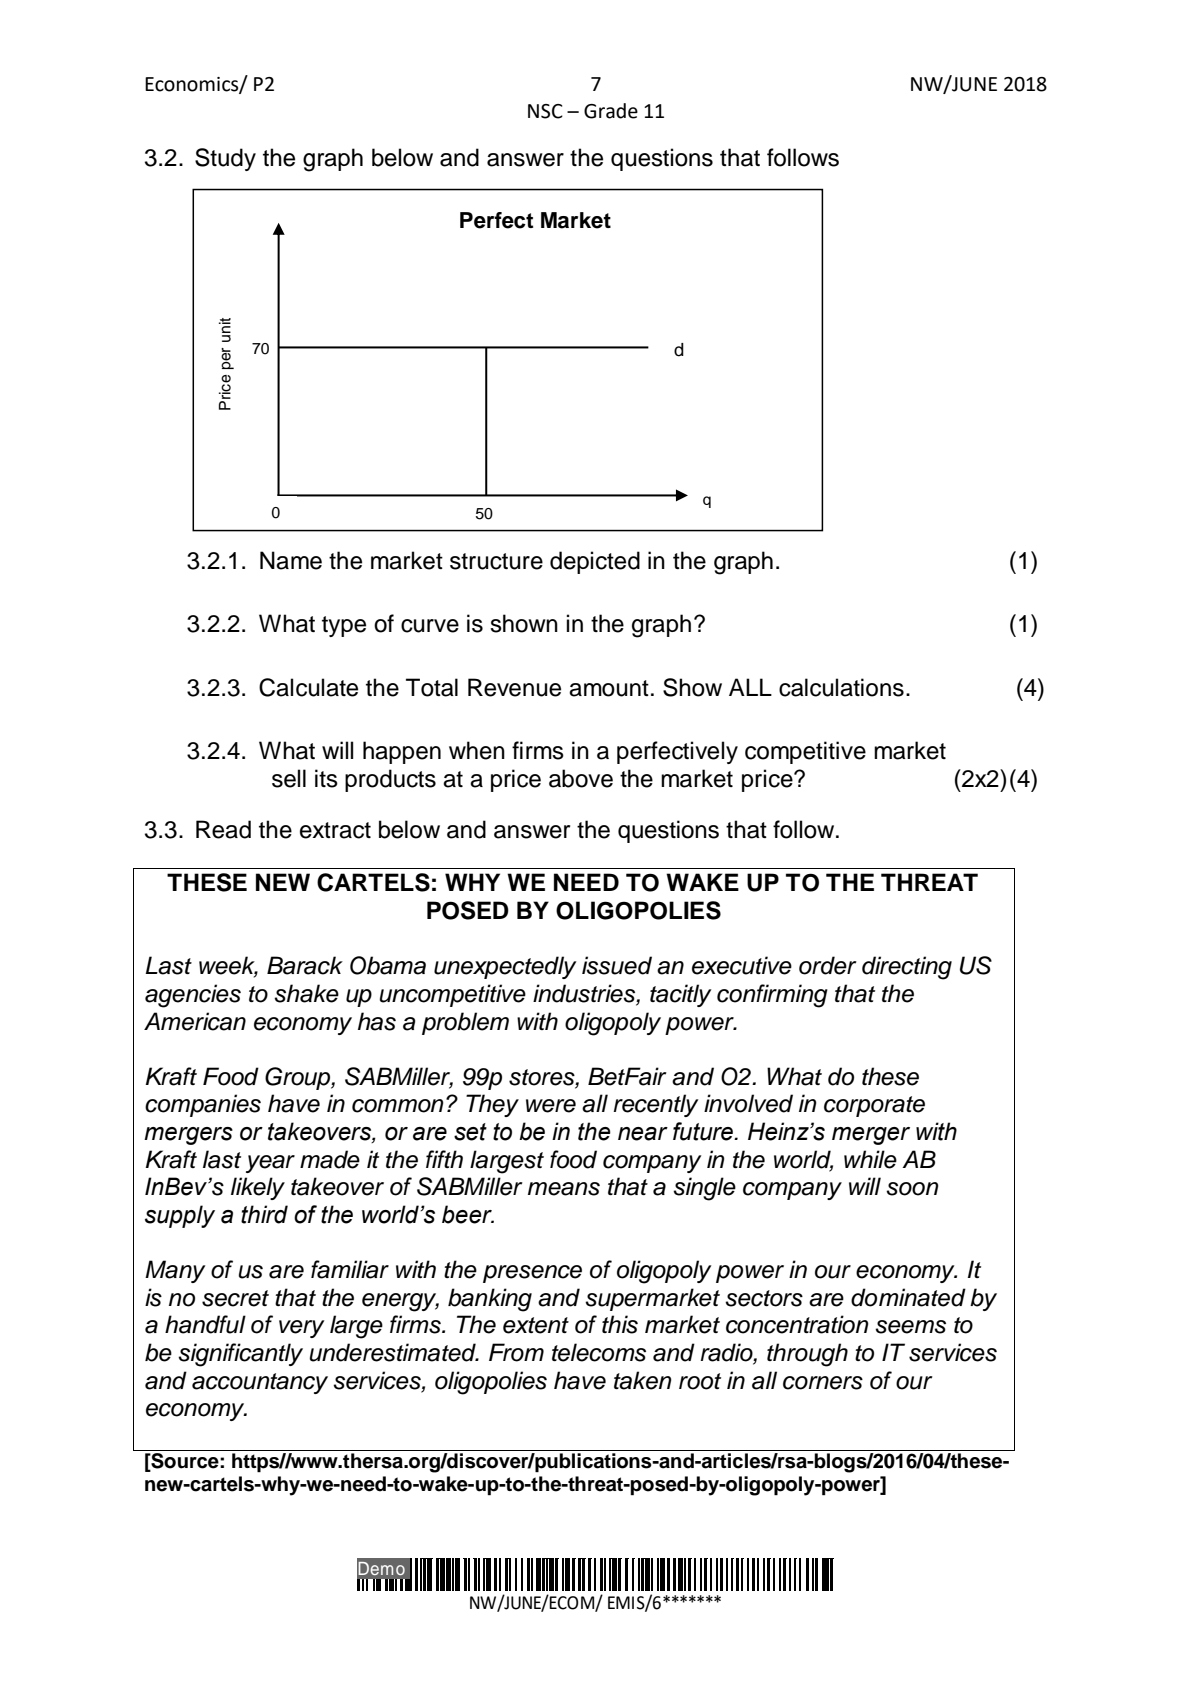  I want to click on calculations, so click(841, 687).
